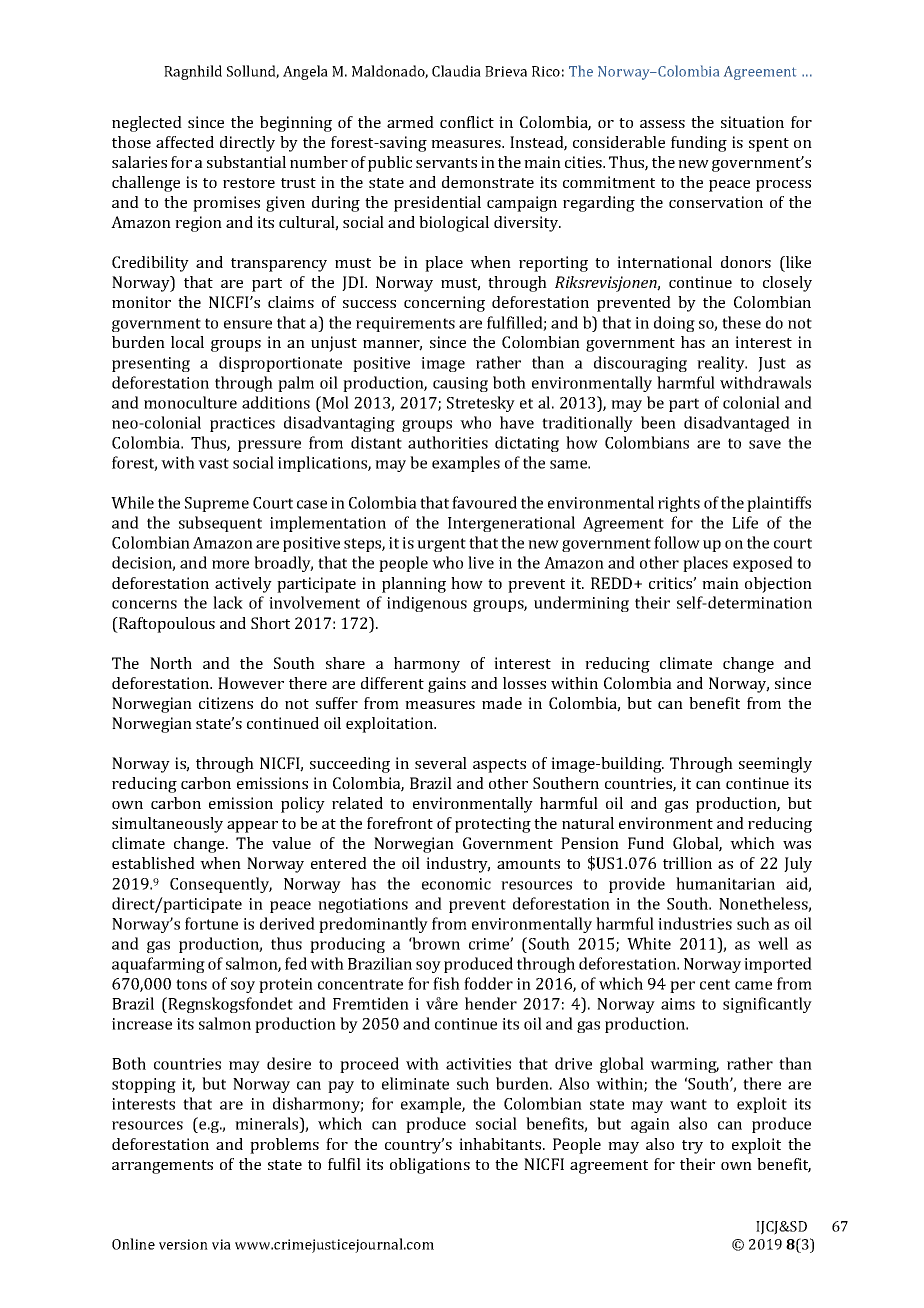  Describe the element at coordinates (682, 987) in the page. I see `per` at that location.
